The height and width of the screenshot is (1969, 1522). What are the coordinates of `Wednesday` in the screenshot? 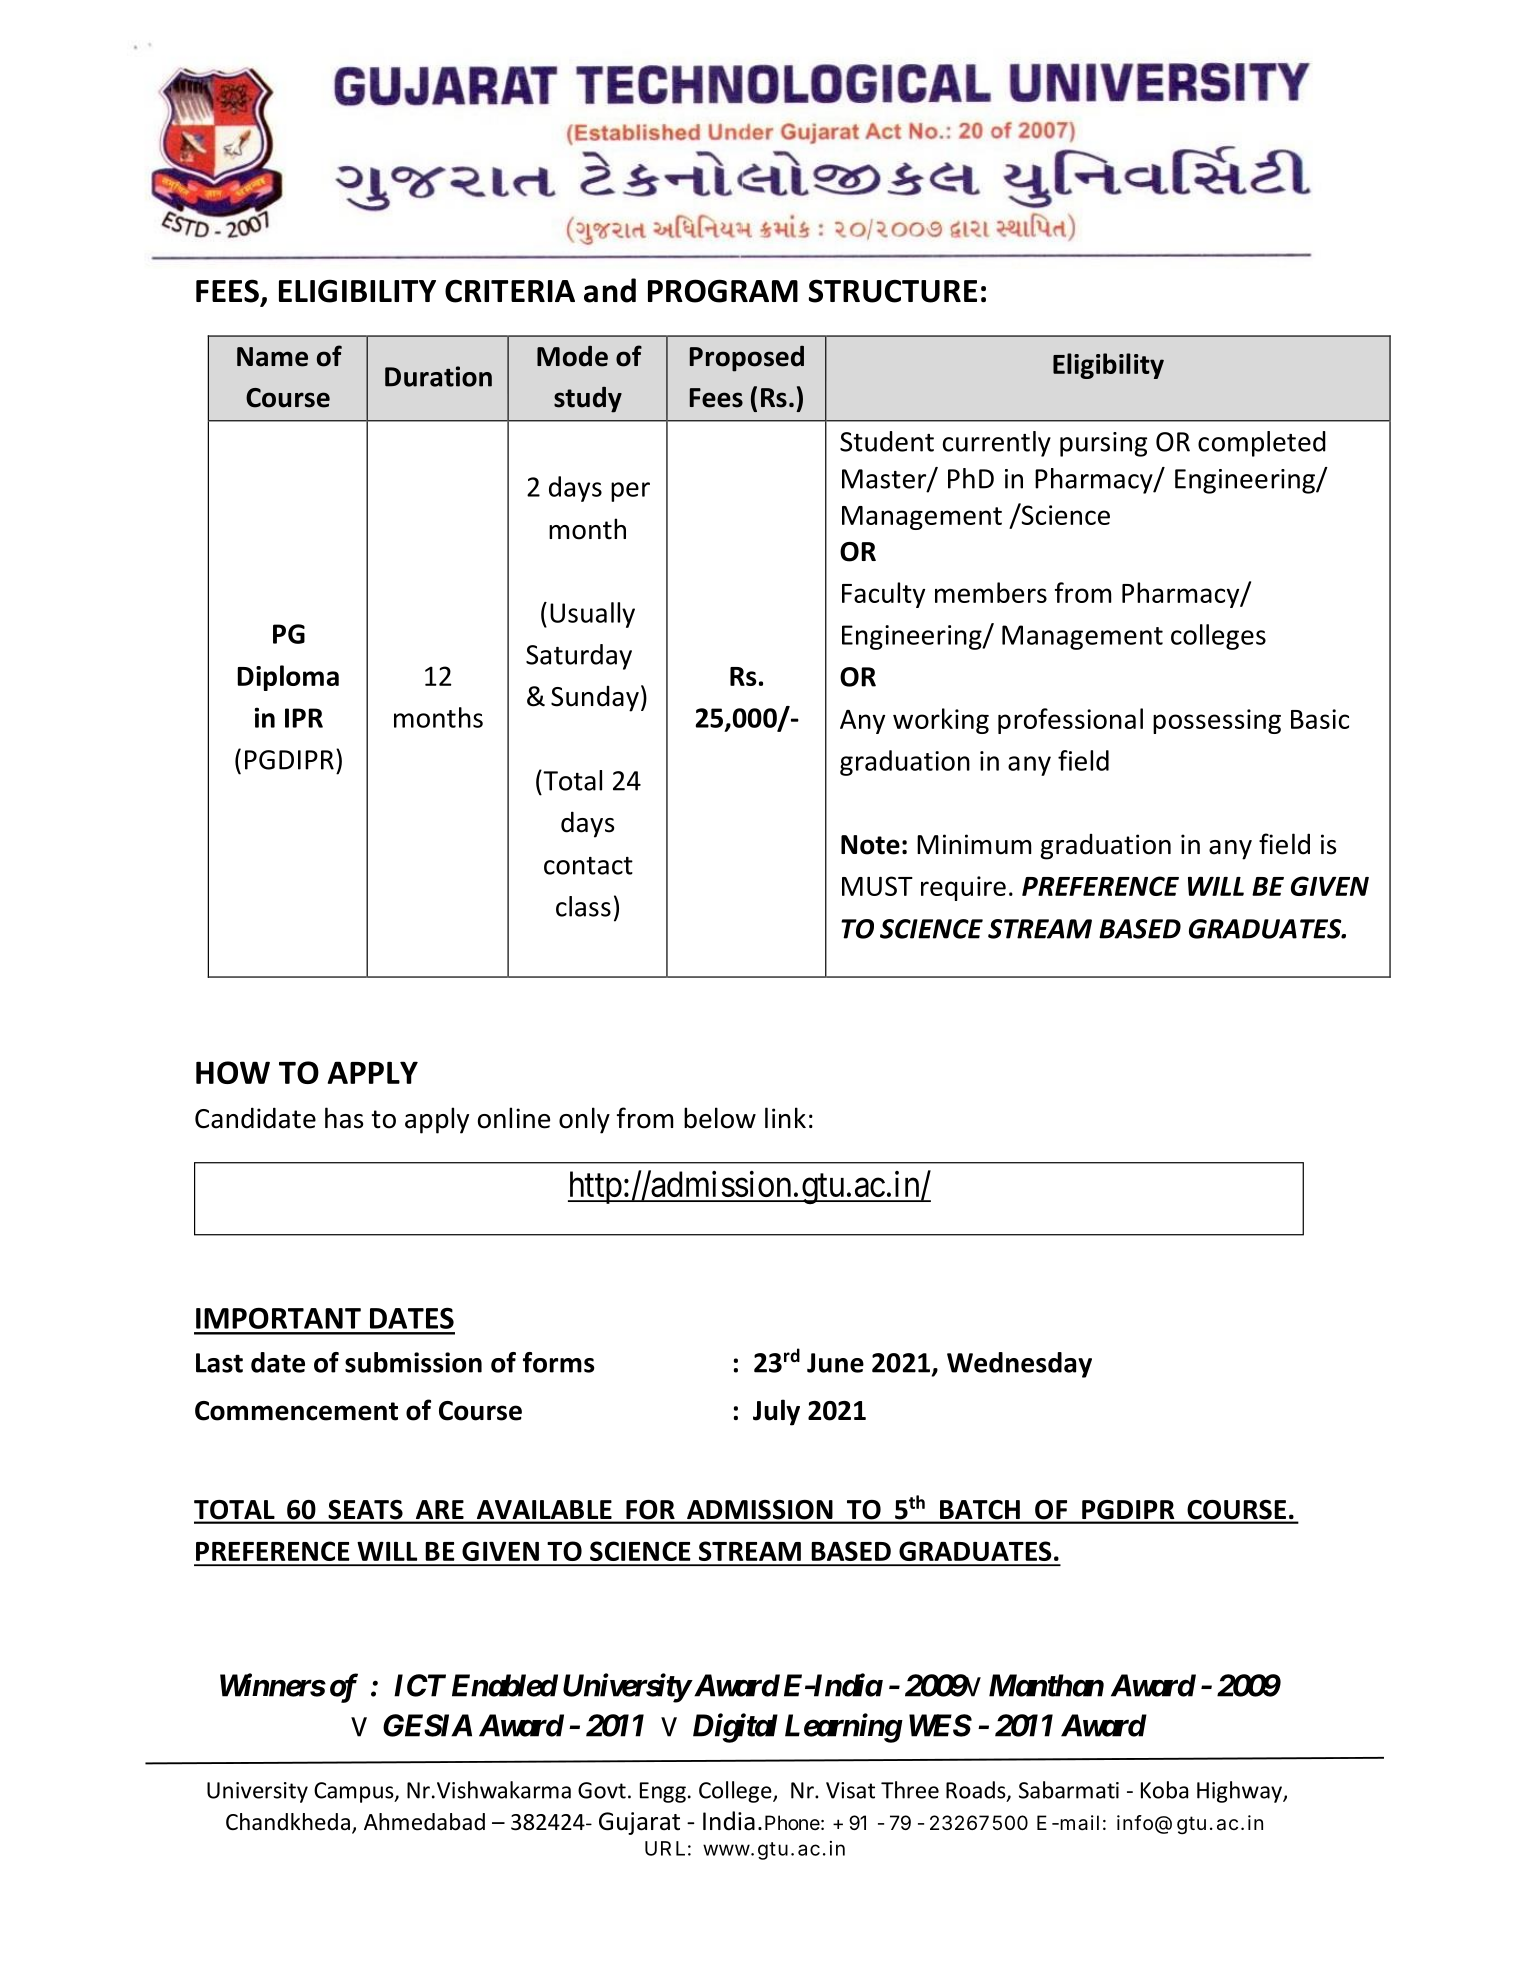 It's located at (1019, 1365).
